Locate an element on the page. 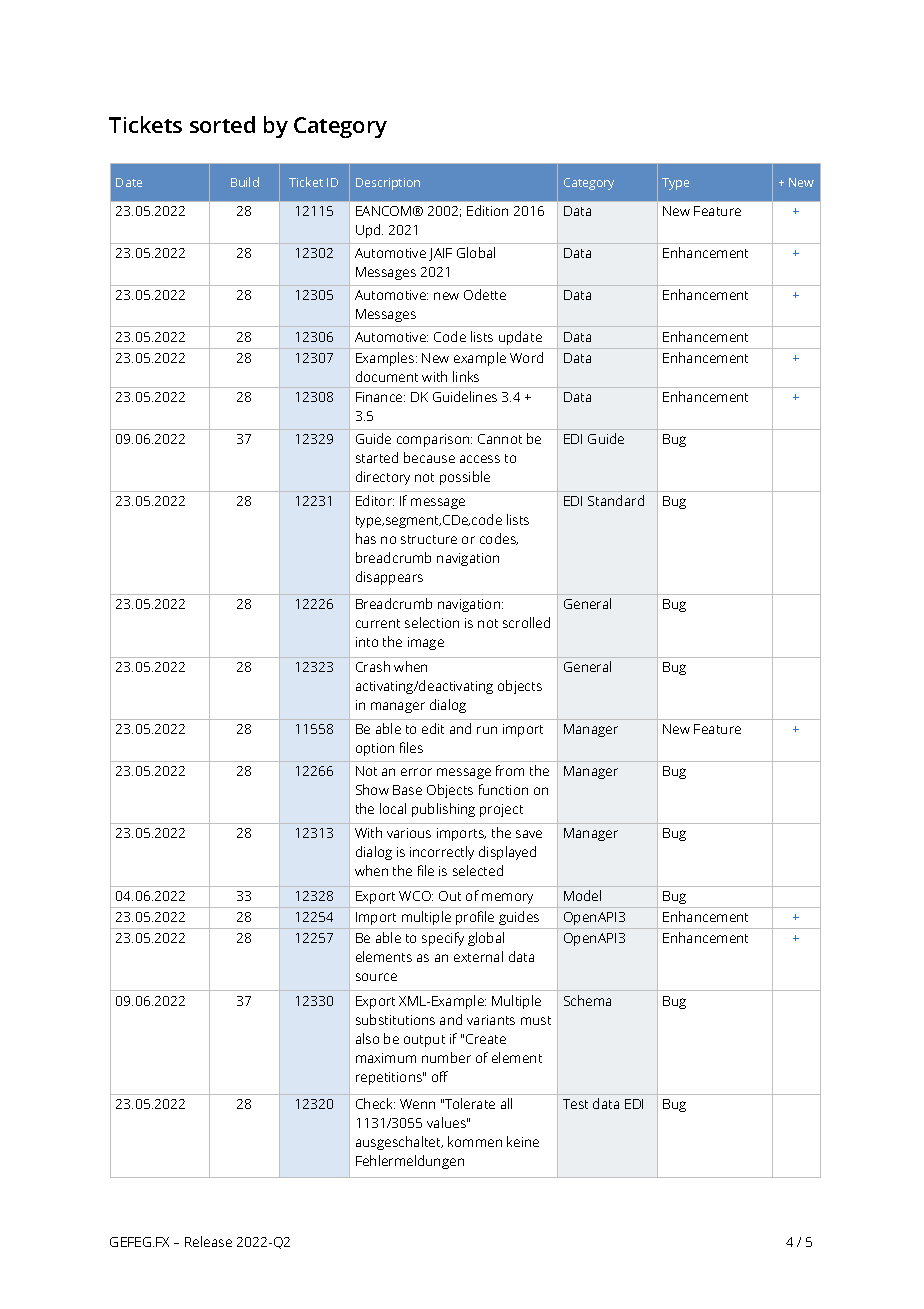 The image size is (924, 1309). Release is located at coordinates (208, 1241).
